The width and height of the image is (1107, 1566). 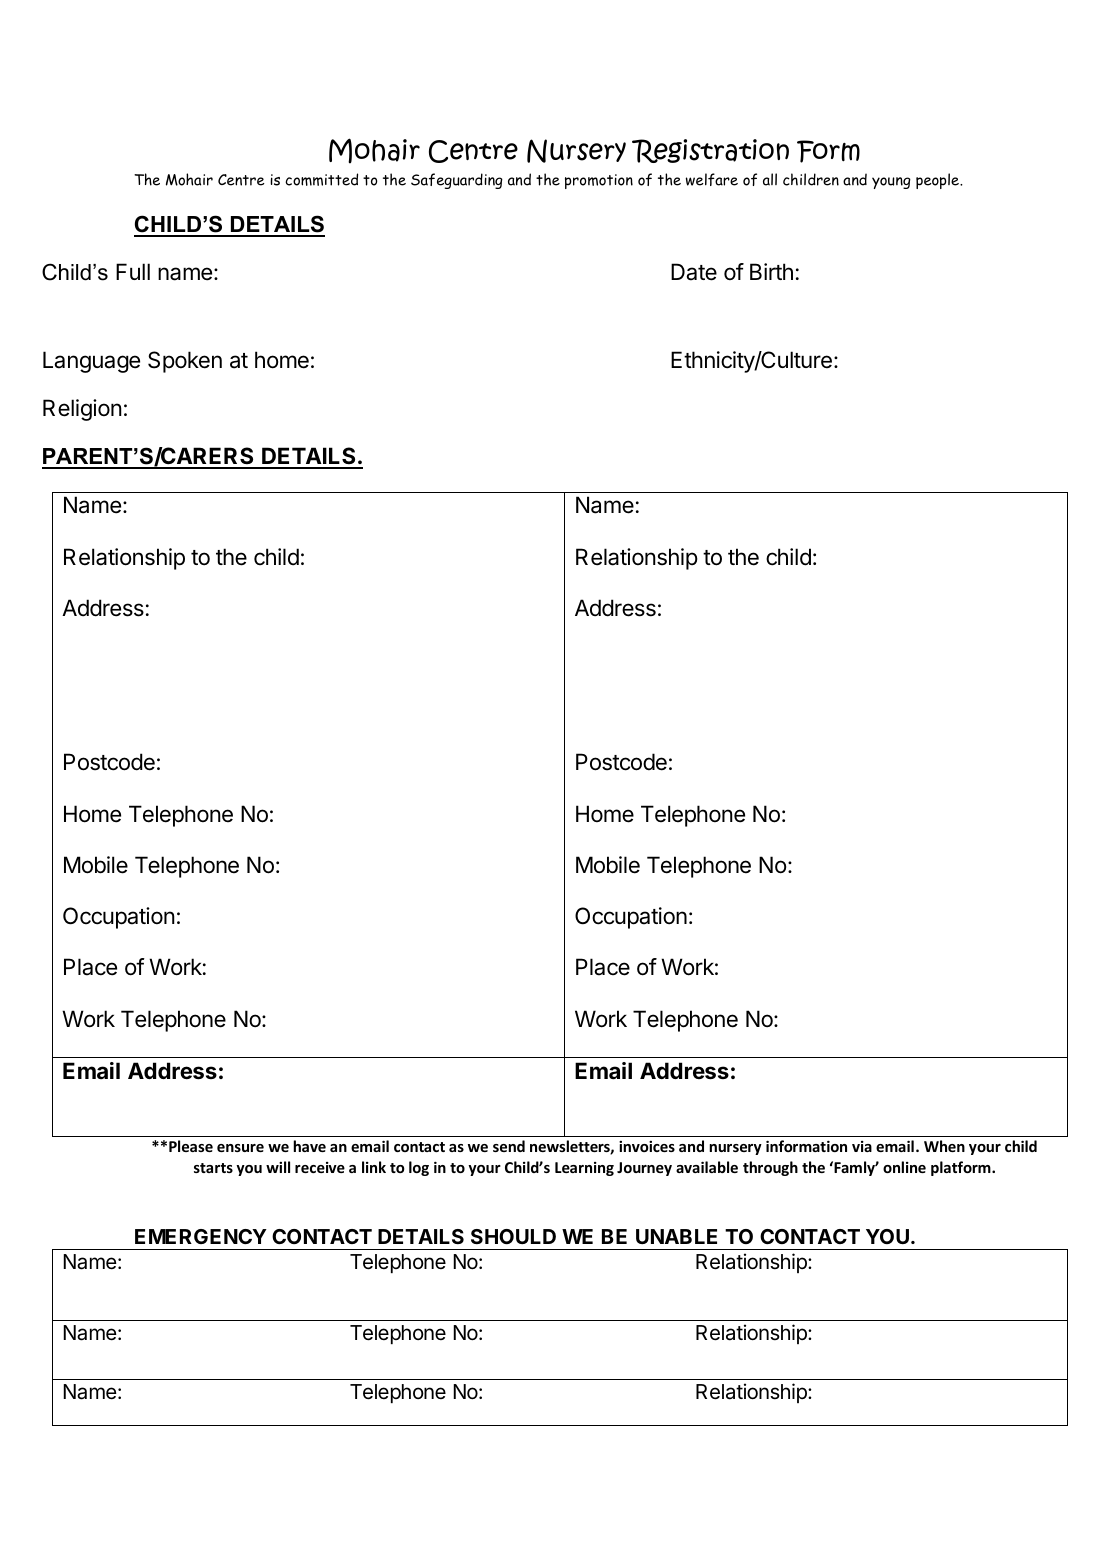 I want to click on EMERGENCY, so click(x=201, y=1236).
